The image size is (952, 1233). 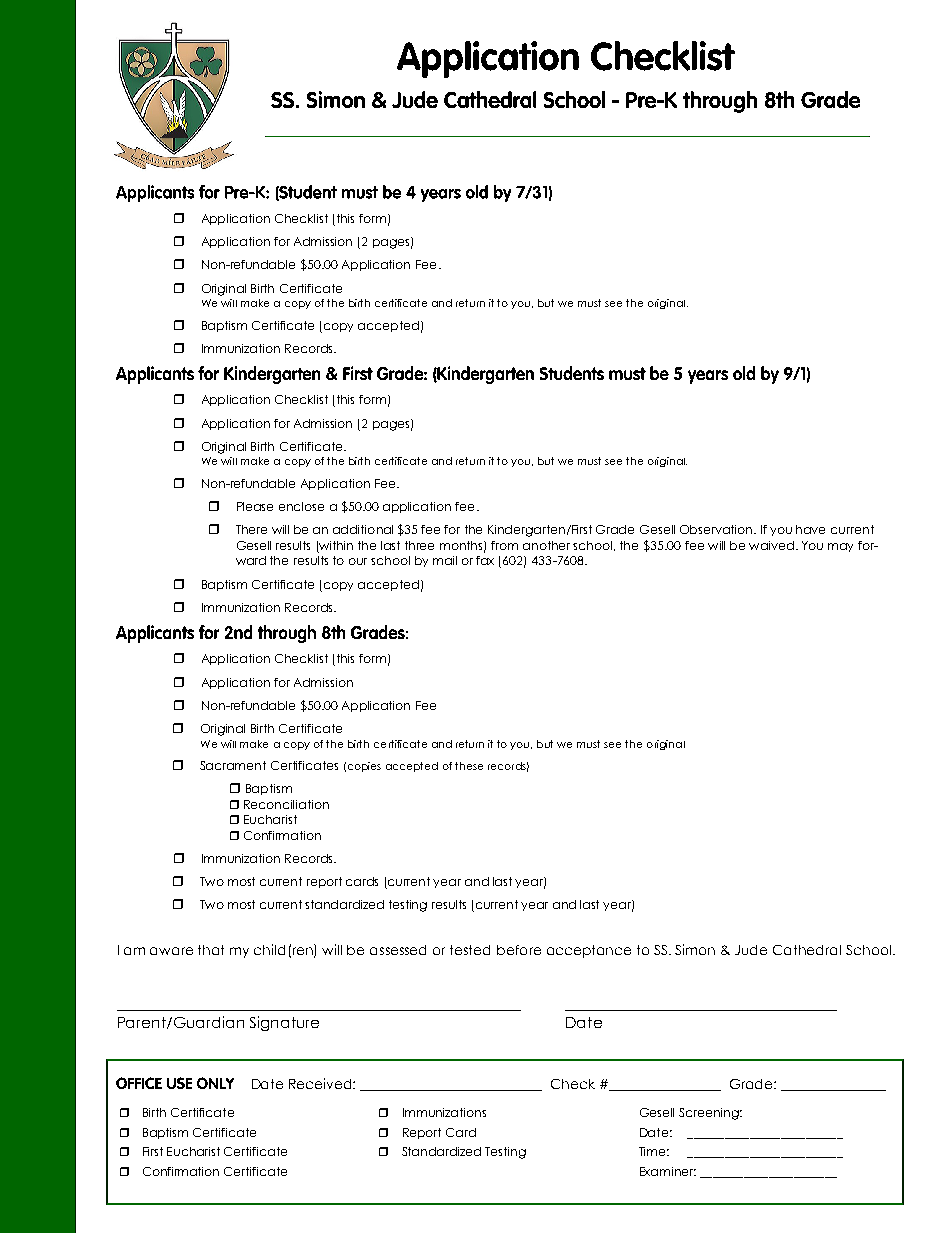 What do you see at coordinates (470, 950) in the page?
I see `tested` at bounding box center [470, 950].
